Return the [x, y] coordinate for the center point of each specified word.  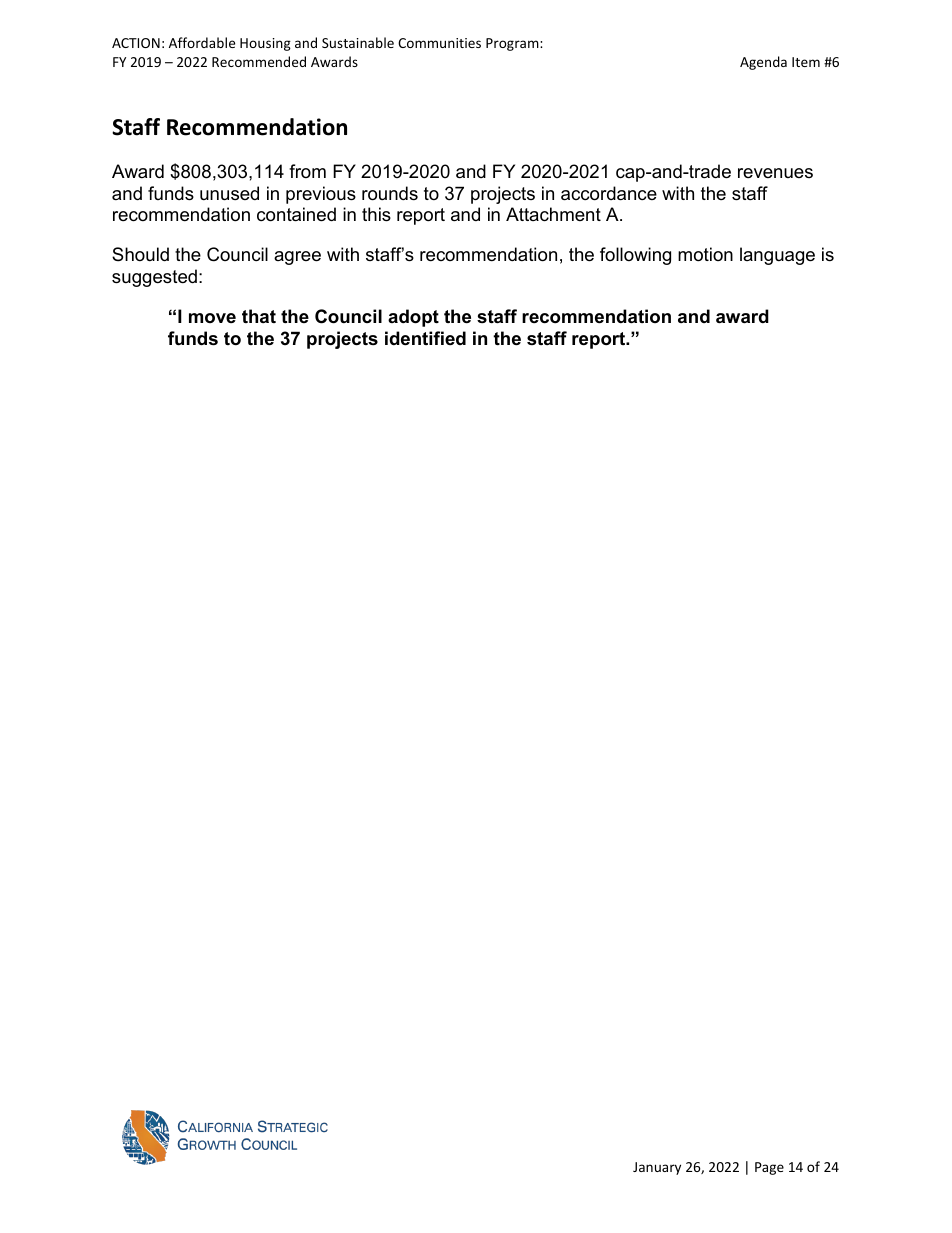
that [259, 316]
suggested [154, 278]
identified [425, 338]
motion [705, 254]
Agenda [763, 63]
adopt [413, 318]
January [657, 1168]
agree [297, 258]
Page [769, 1168]
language [777, 256]
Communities [439, 43]
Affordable [202, 42]
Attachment [553, 214]
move [212, 318]
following [635, 256]
